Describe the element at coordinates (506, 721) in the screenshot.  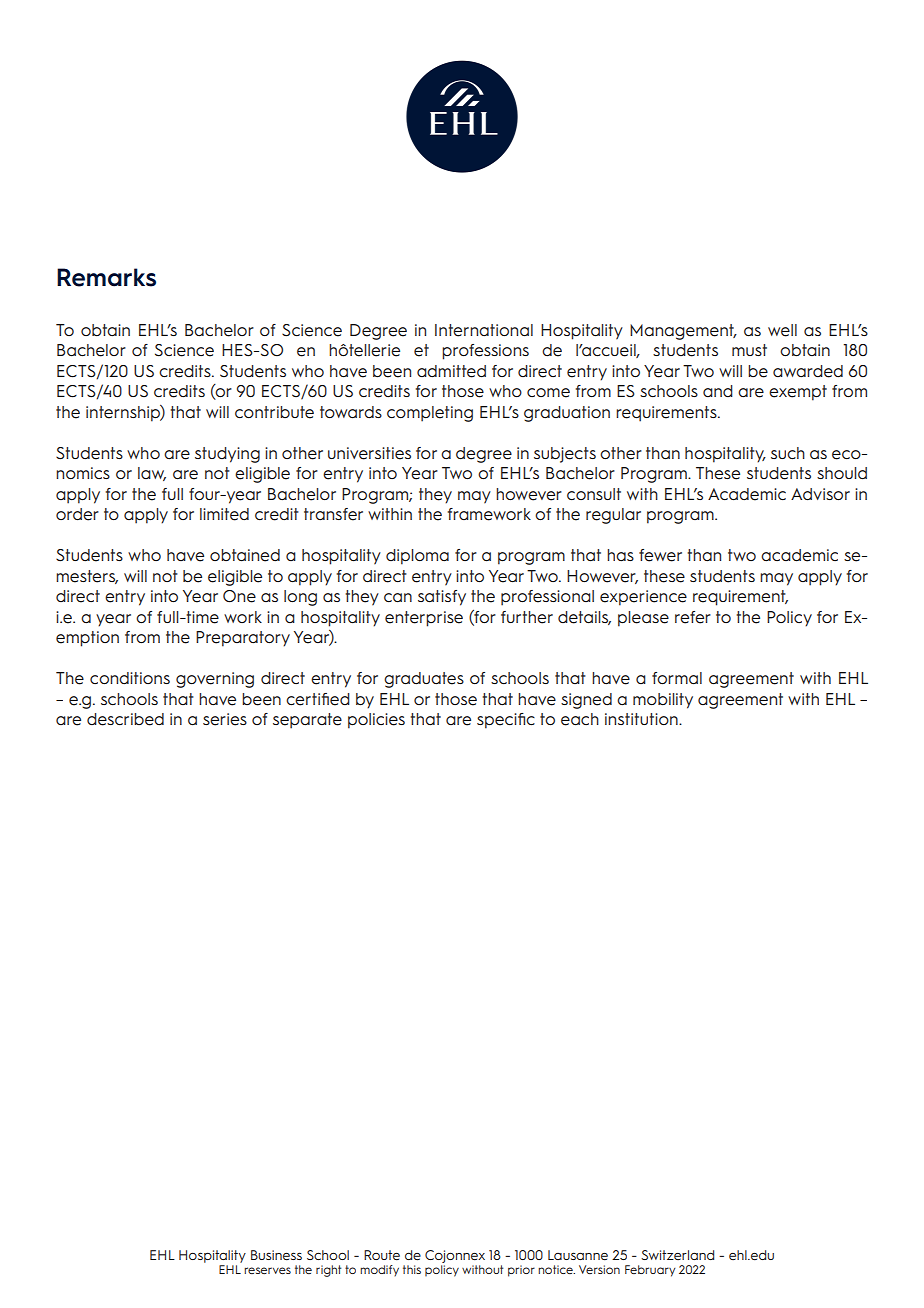
I see `specific` at that location.
